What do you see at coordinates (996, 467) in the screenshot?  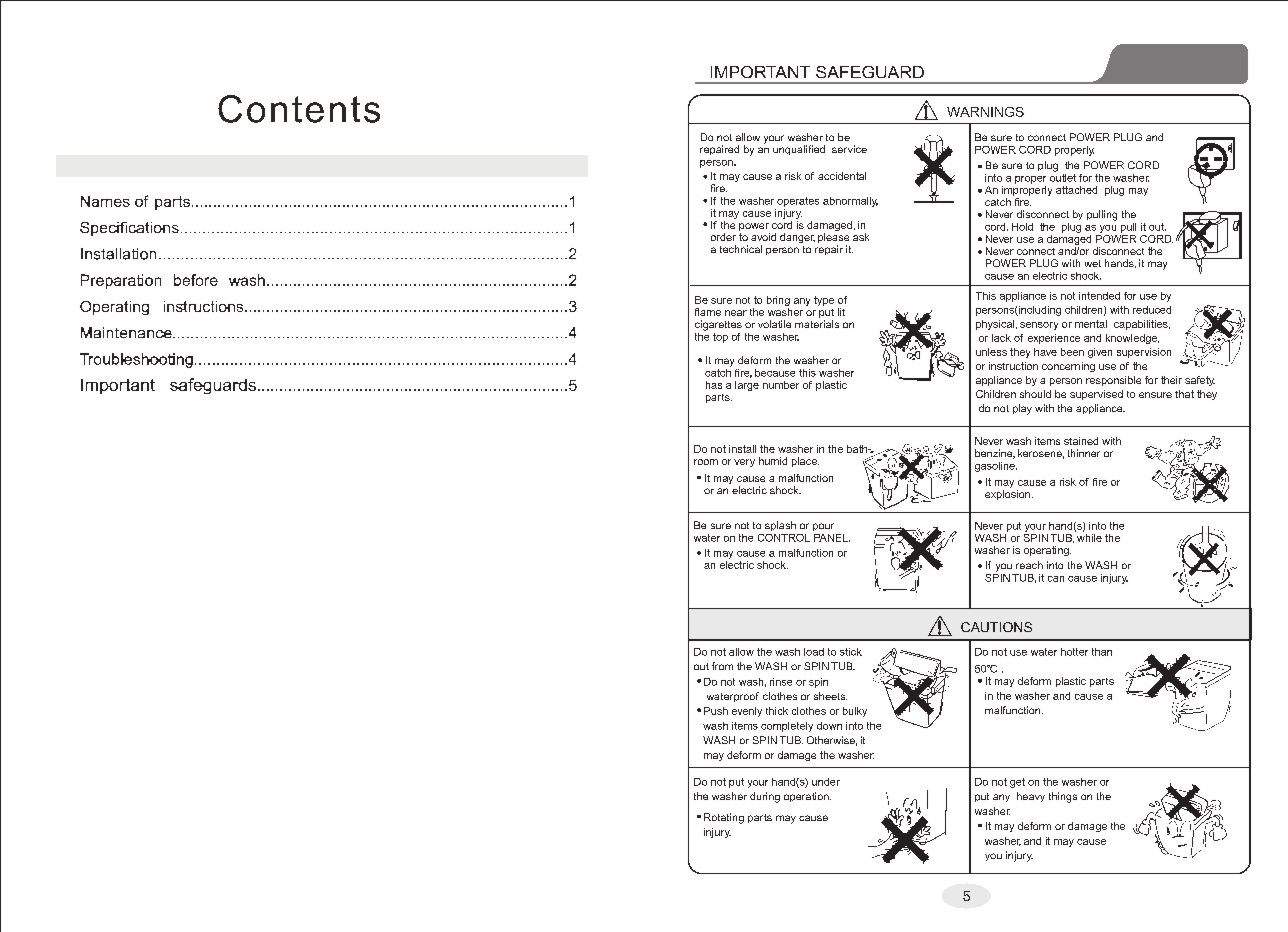 I see `gasoline` at bounding box center [996, 467].
